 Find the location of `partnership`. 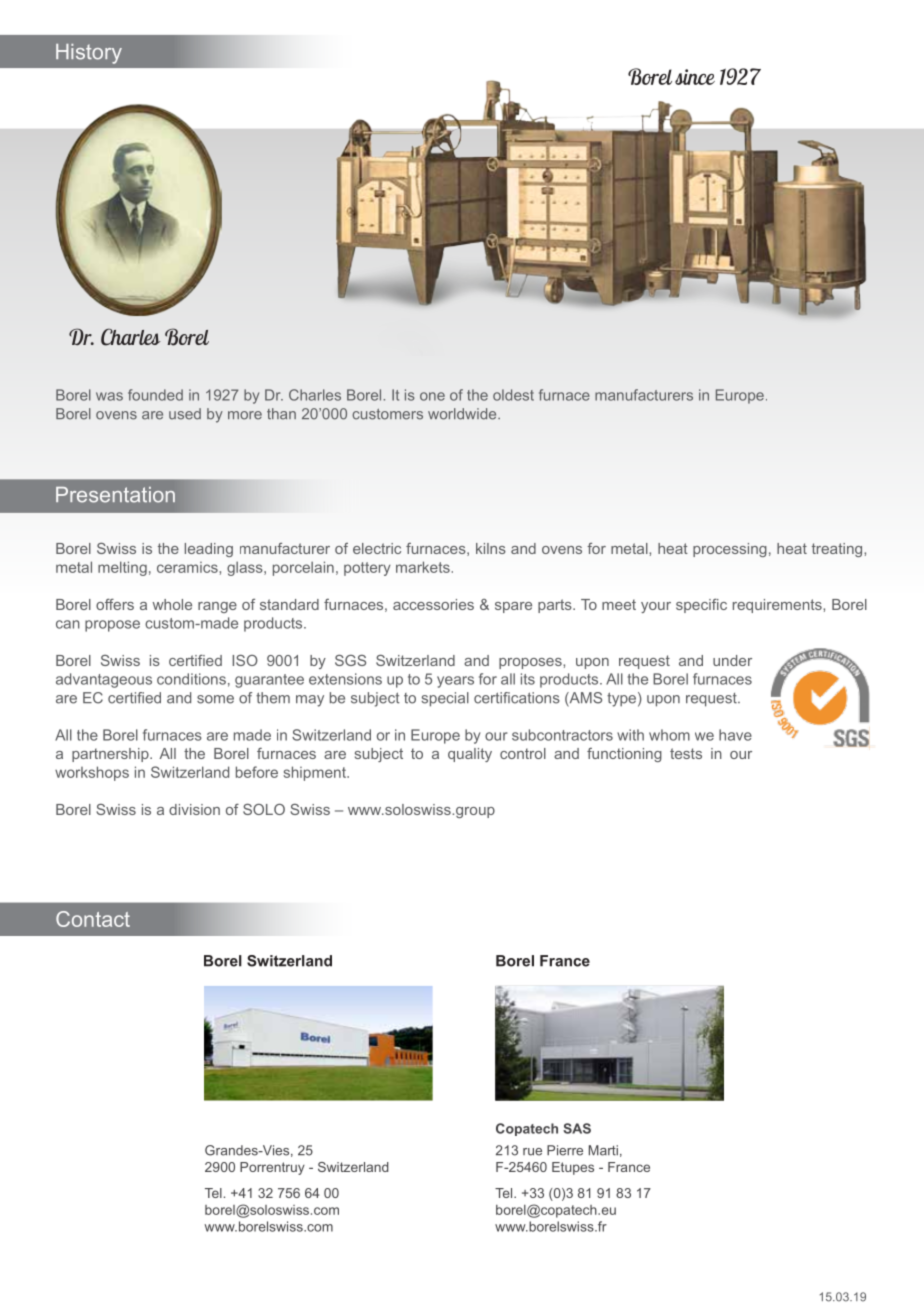

partnership is located at coordinates (111, 755).
